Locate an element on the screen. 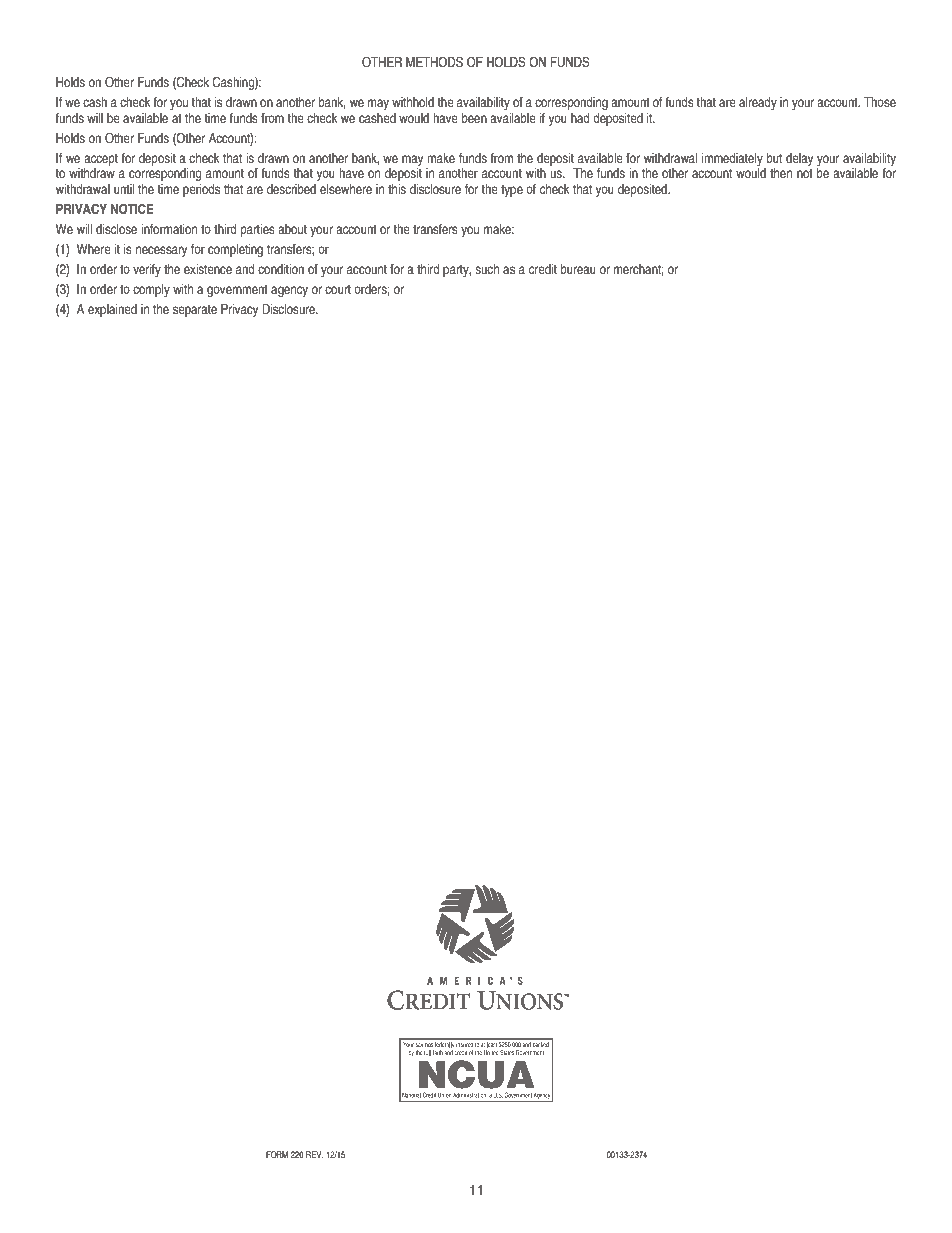 The image size is (952, 1233). government is located at coordinates (237, 290).
